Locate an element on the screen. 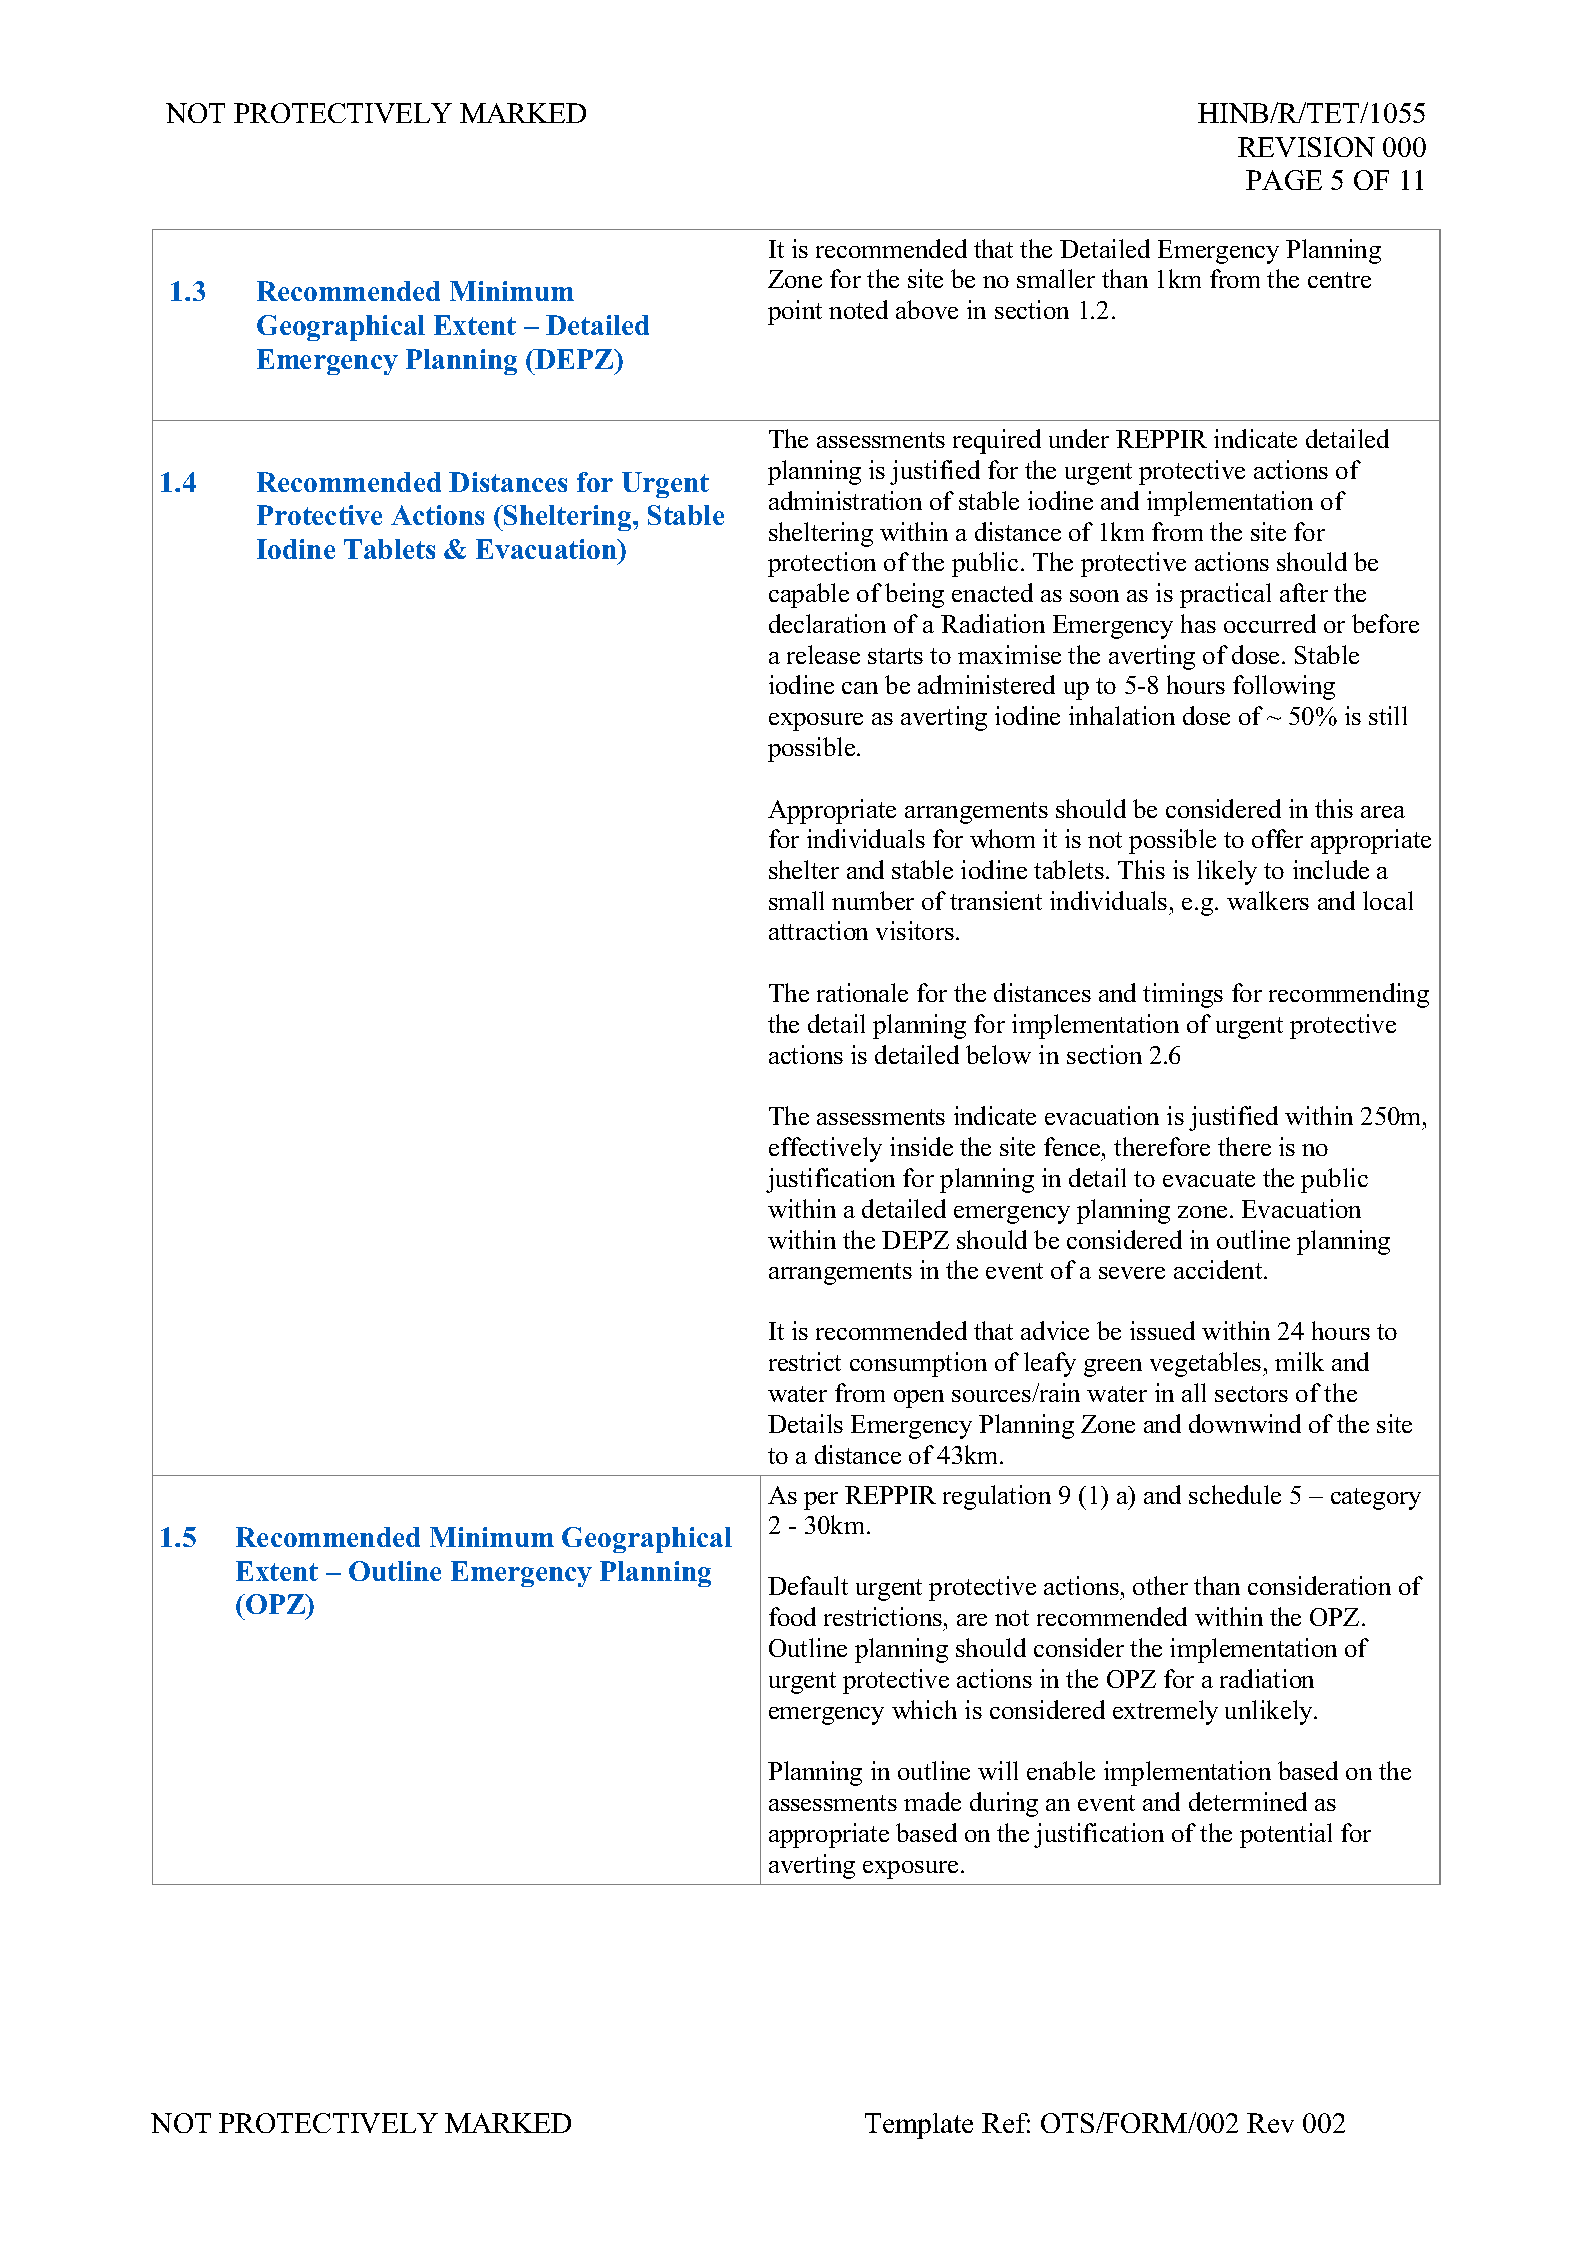 The height and width of the screenshot is (2253, 1593). enable is located at coordinates (1061, 1770).
